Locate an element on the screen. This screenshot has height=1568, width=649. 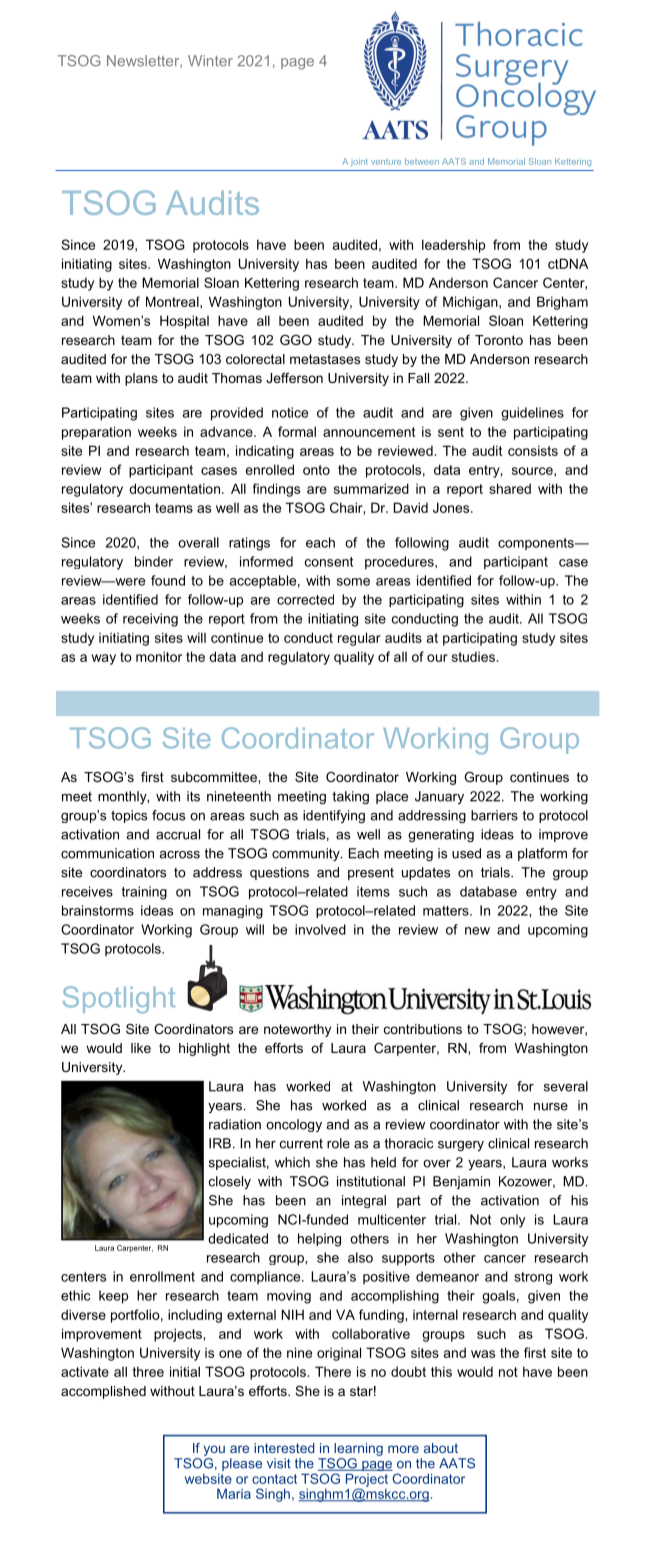
noteworthy is located at coordinates (297, 1030).
